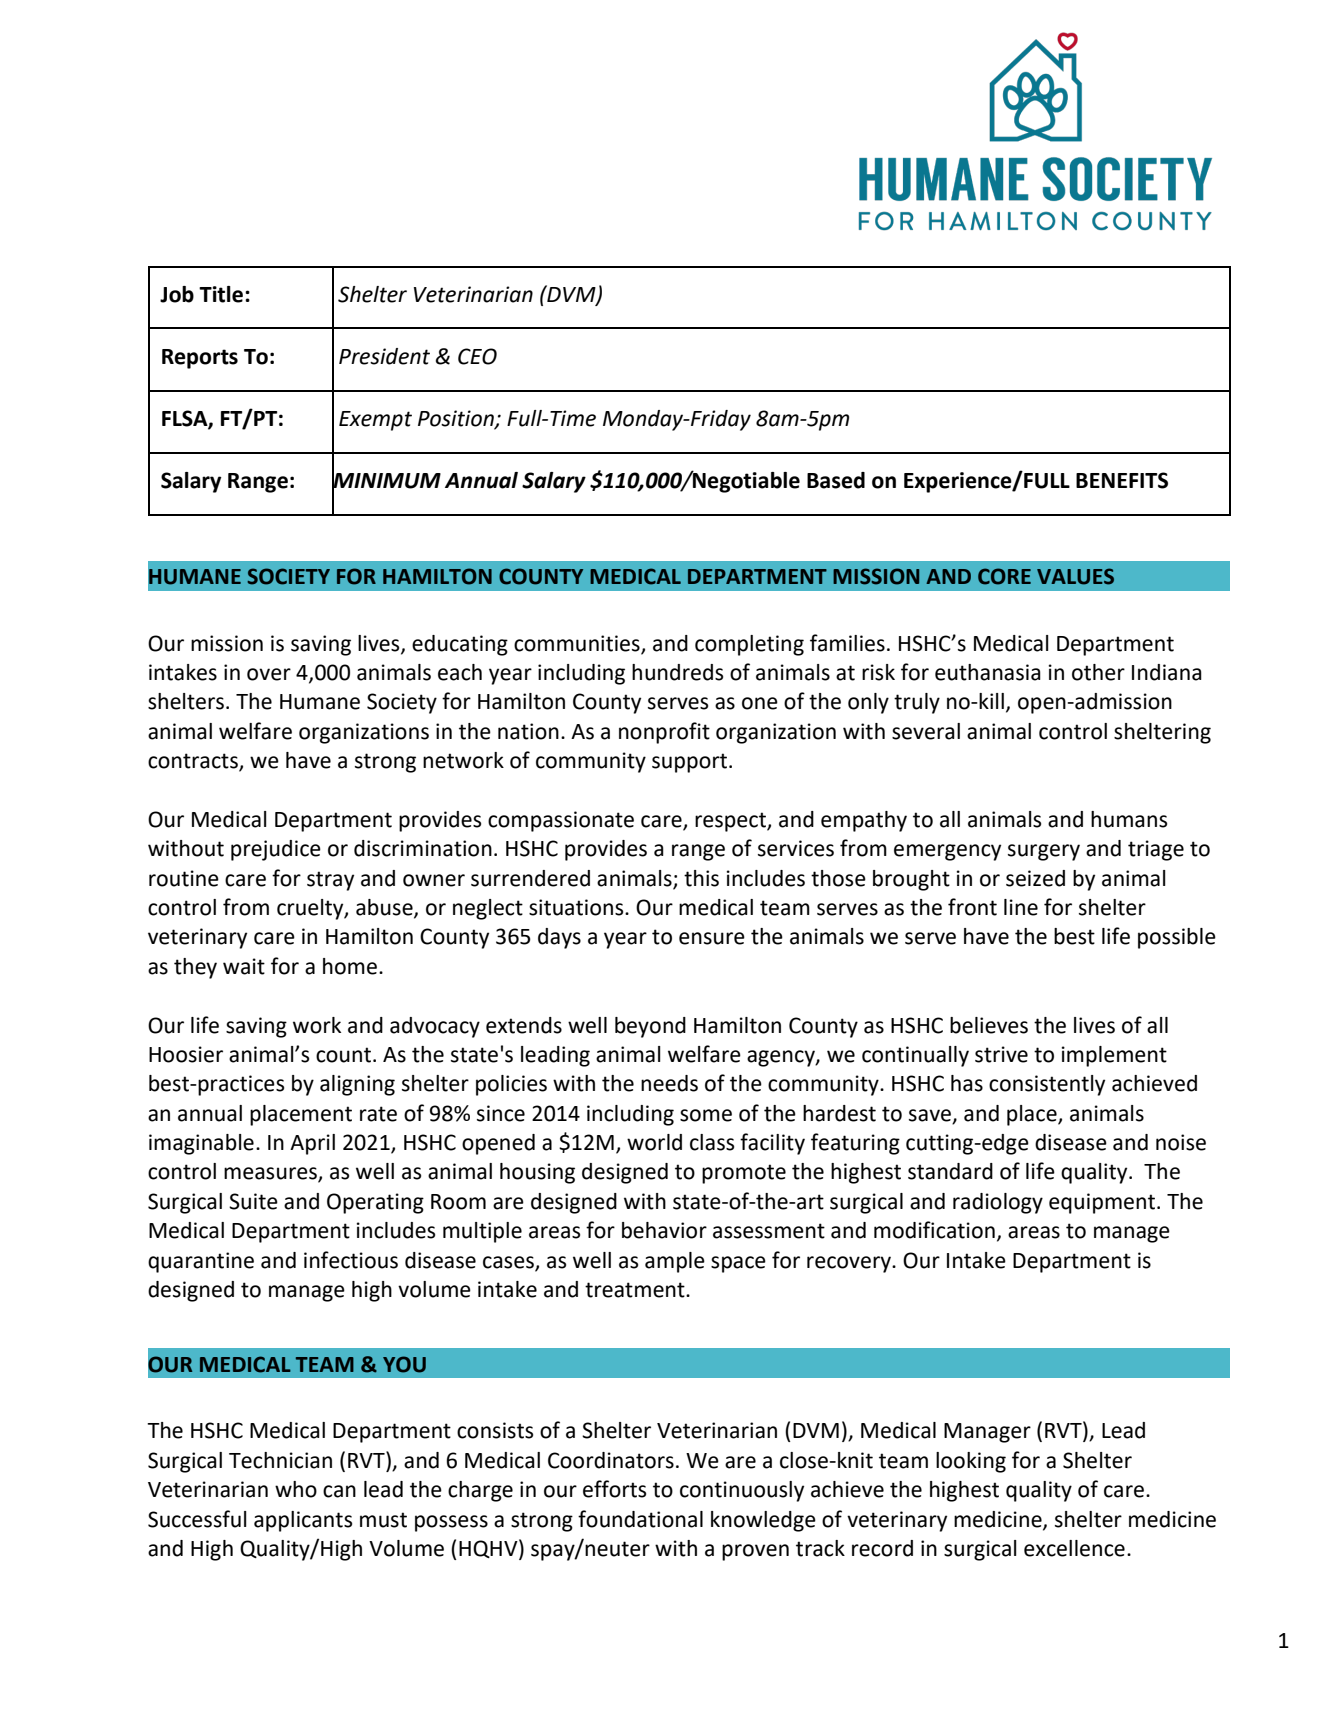 Image resolution: width=1339 pixels, height=1733 pixels. What do you see at coordinates (1047, 1085) in the document?
I see `consistently` at bounding box center [1047, 1085].
